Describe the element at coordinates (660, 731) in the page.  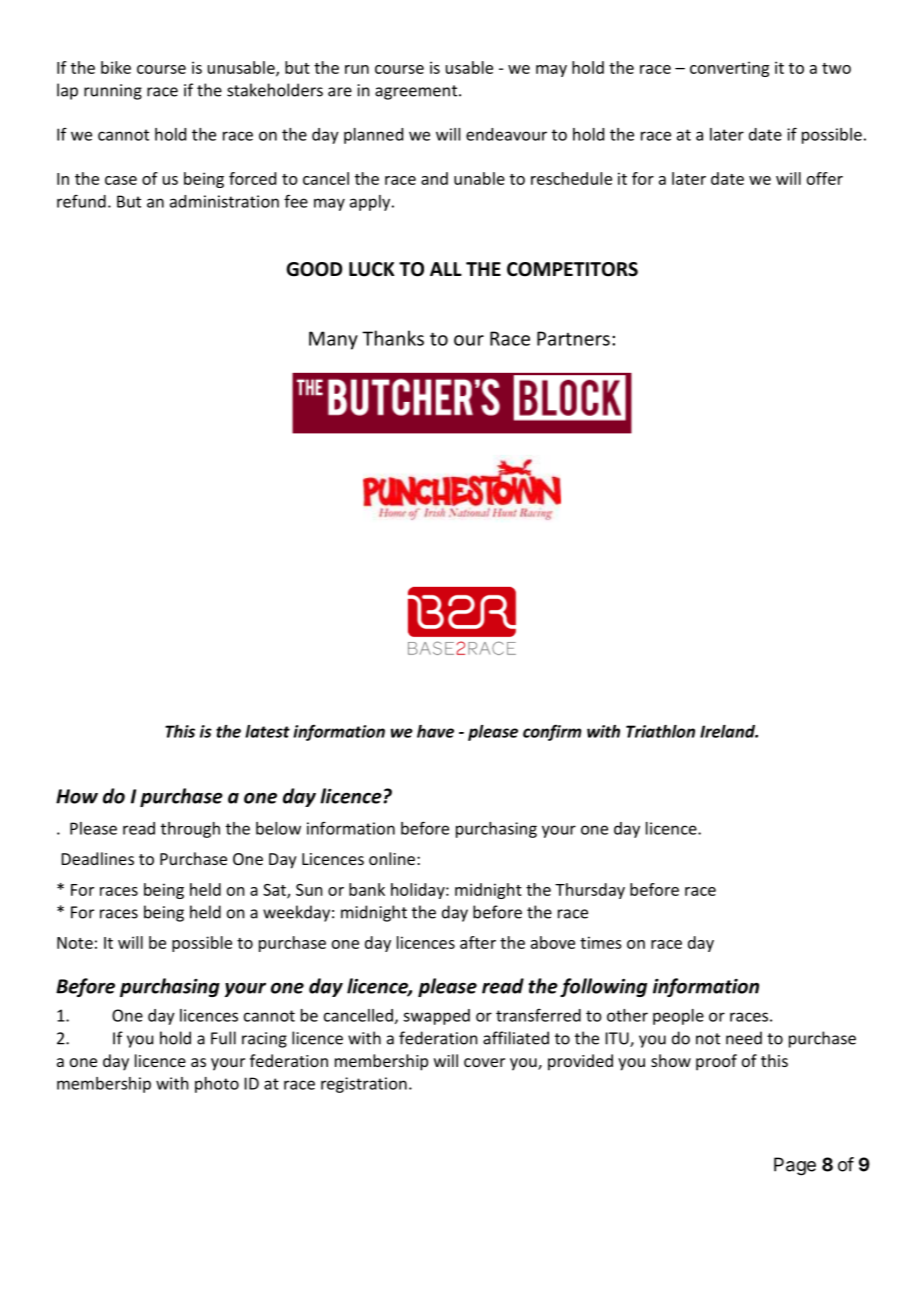
I see `Triathlon` at that location.
